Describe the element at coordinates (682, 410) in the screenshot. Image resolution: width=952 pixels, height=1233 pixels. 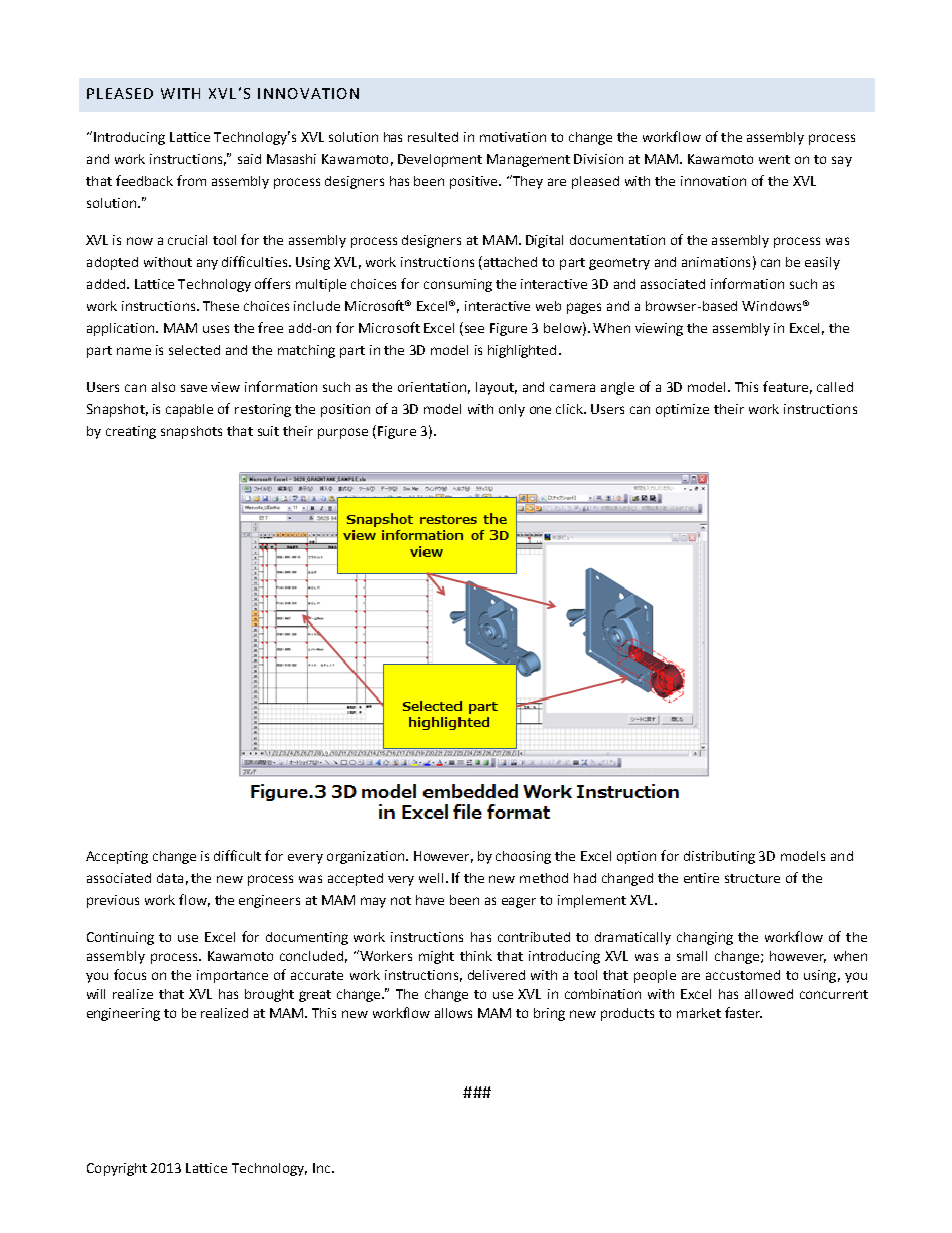
I see `optimize` at that location.
